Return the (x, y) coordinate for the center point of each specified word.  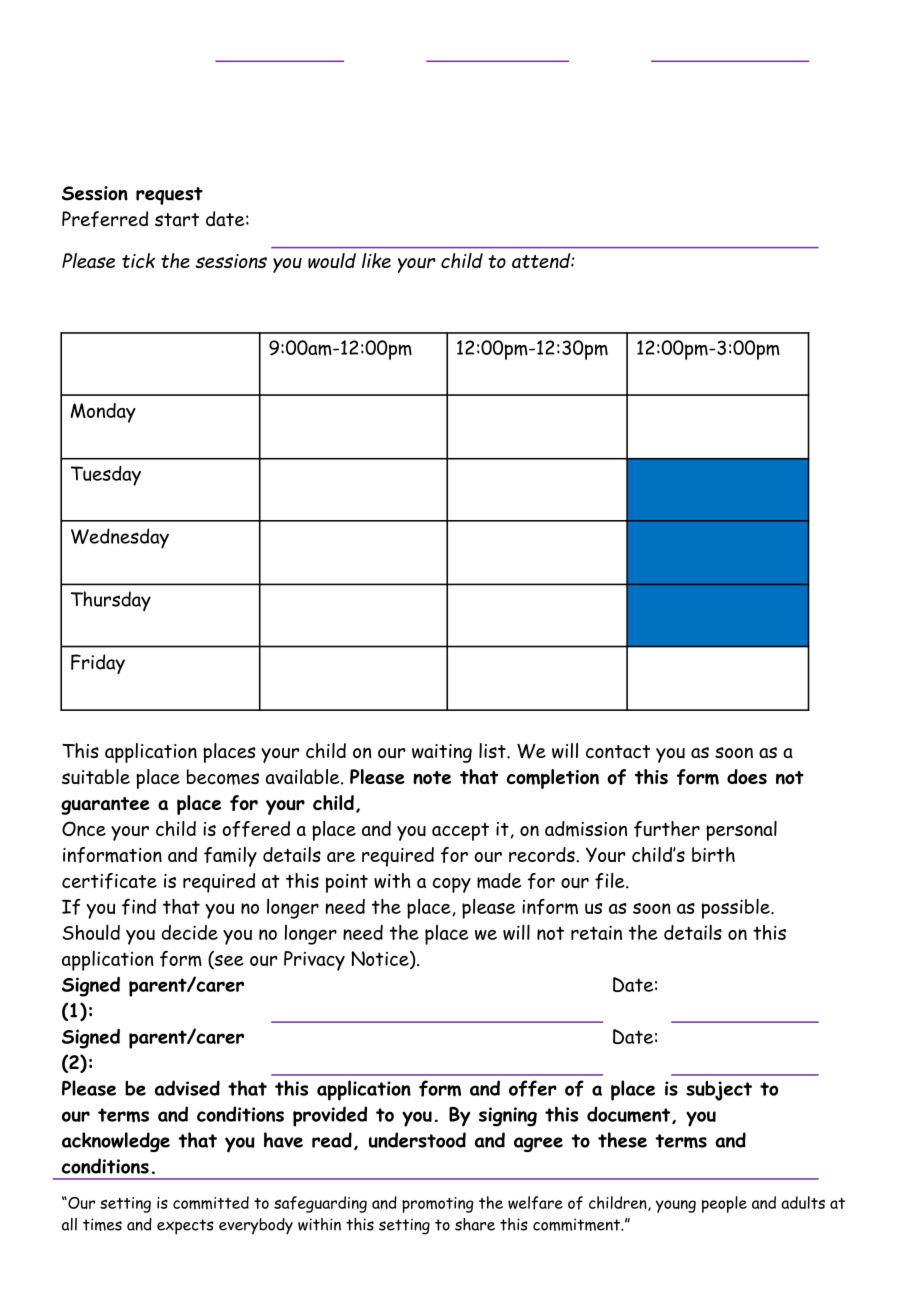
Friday (98, 664)
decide (190, 932)
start (177, 220)
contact (618, 752)
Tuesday (106, 475)
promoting (438, 1205)
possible (736, 908)
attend (542, 261)
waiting (442, 753)
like (376, 260)
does (747, 776)
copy (452, 885)
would (332, 261)
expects (185, 1227)
